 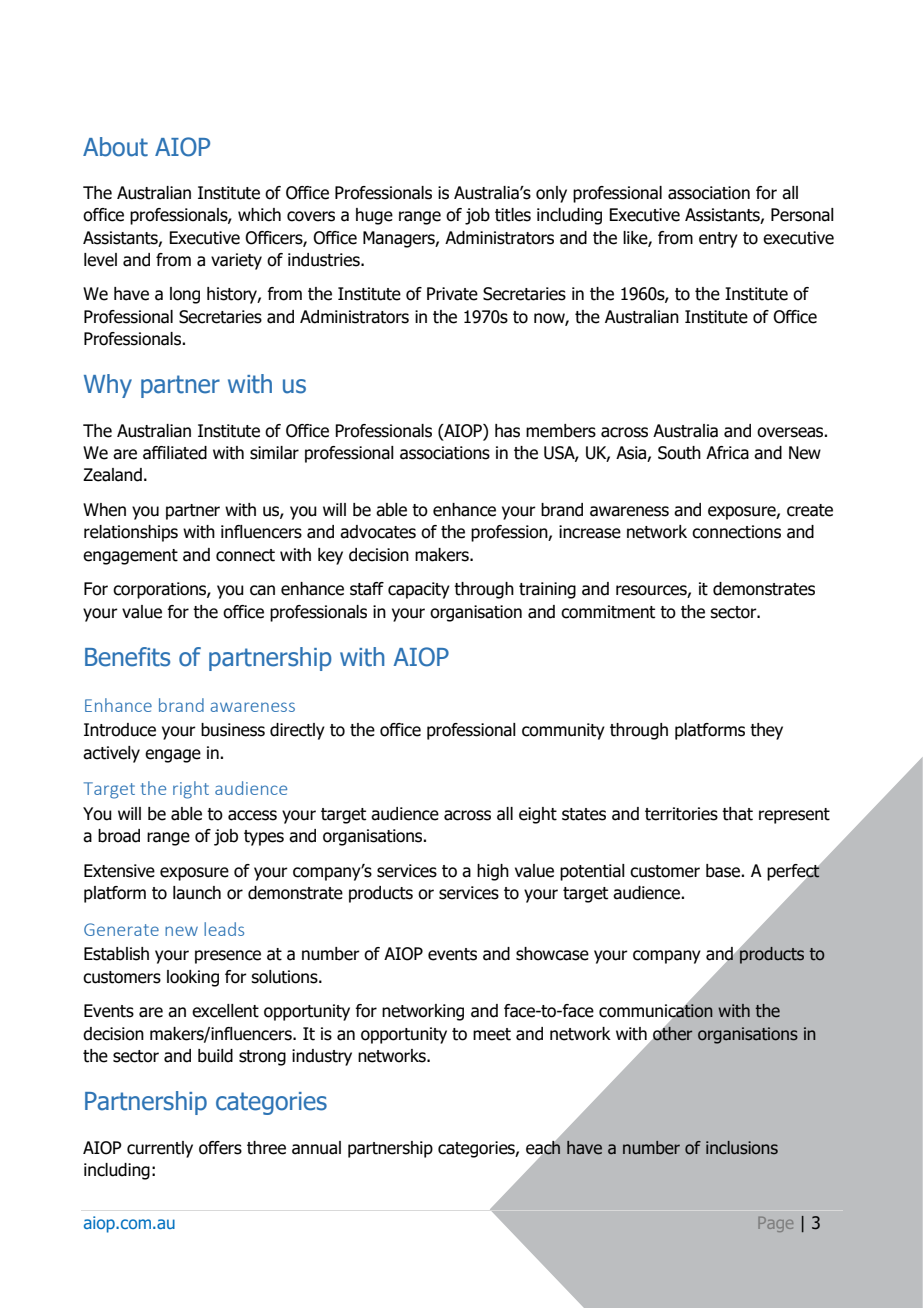 I want to click on Africa, so click(x=727, y=453).
